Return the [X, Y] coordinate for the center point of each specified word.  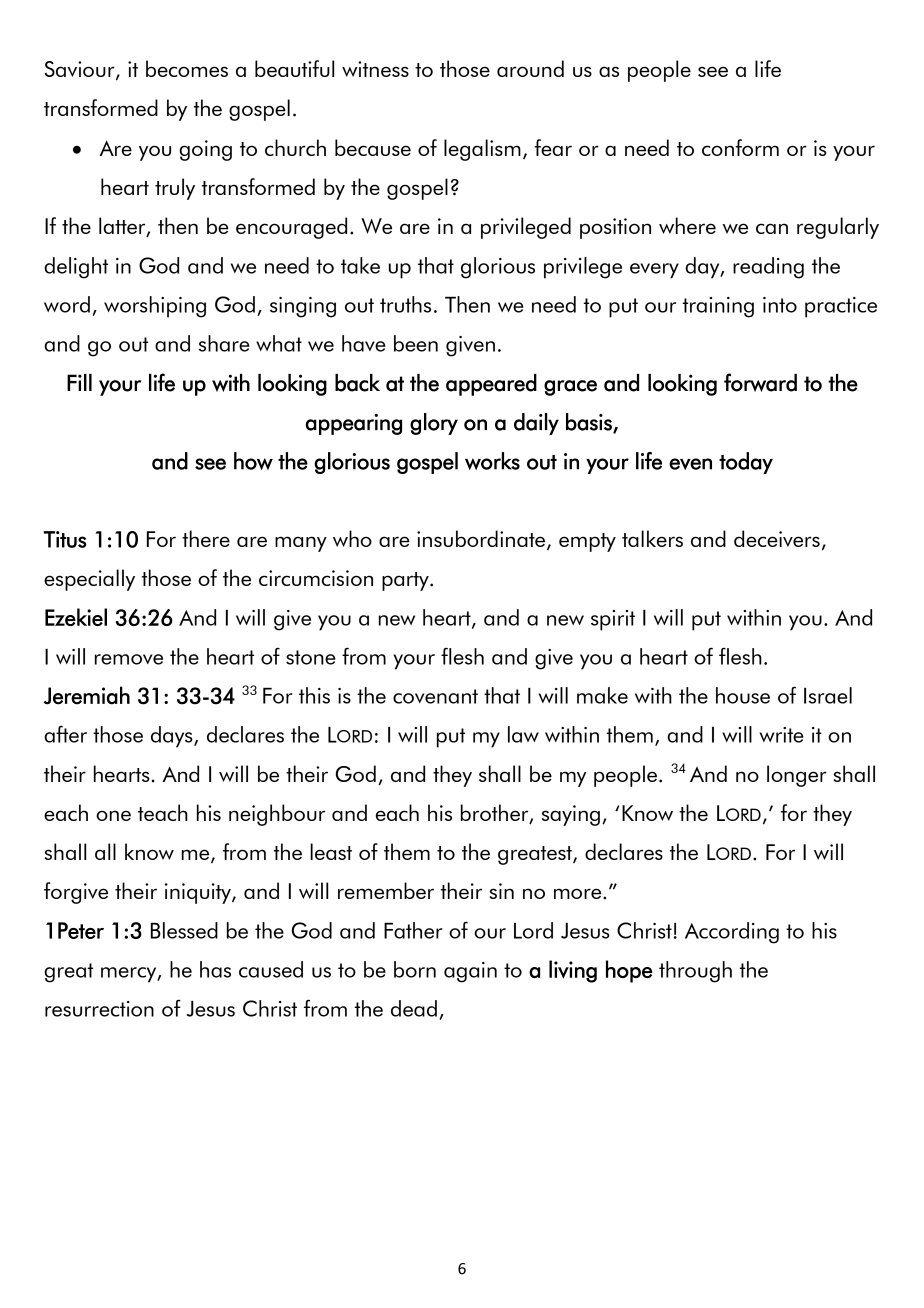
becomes [187, 68]
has [215, 969]
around [530, 68]
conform [740, 147]
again [470, 972]
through [695, 972]
